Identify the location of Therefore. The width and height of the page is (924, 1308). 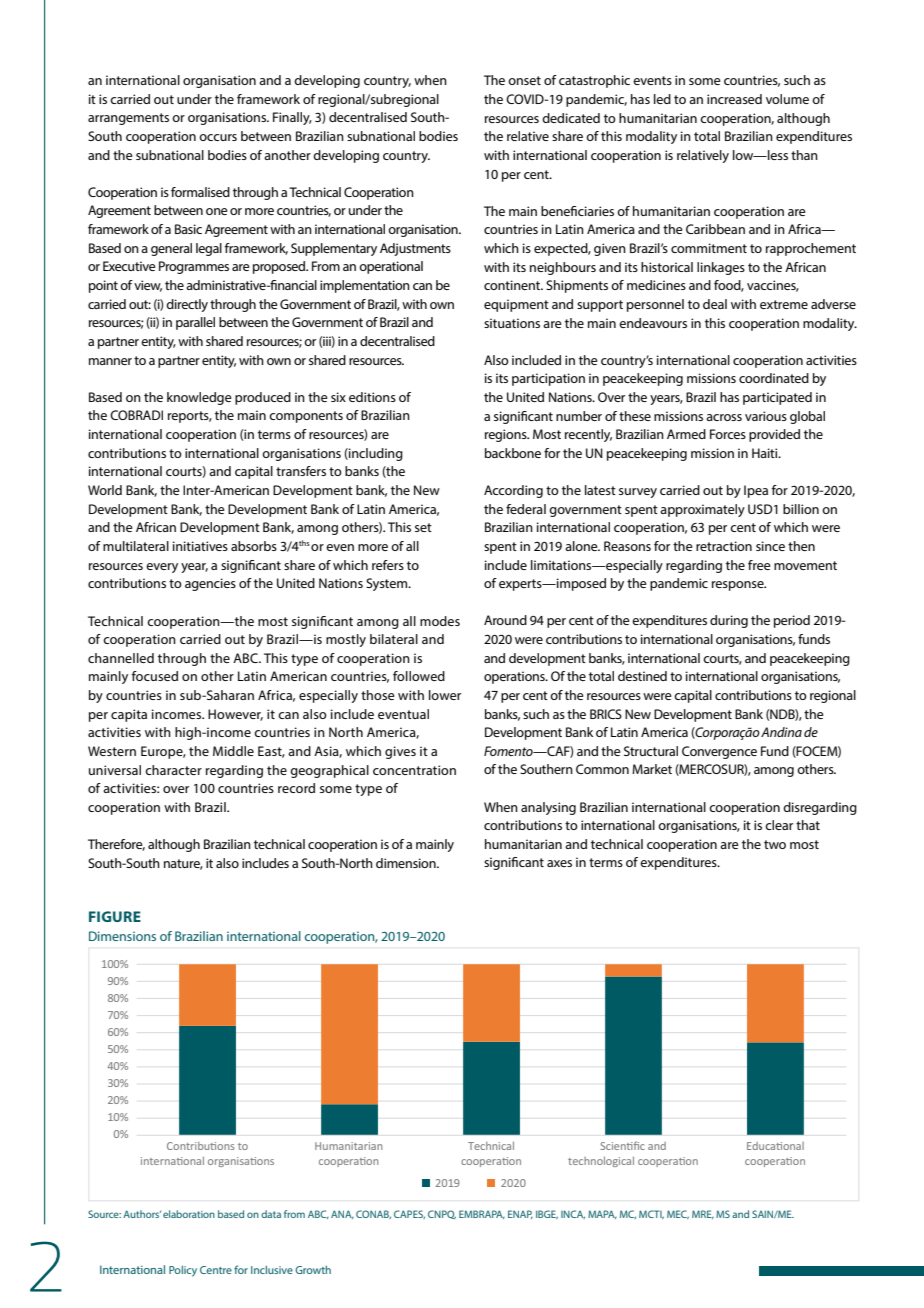
(116, 845).
